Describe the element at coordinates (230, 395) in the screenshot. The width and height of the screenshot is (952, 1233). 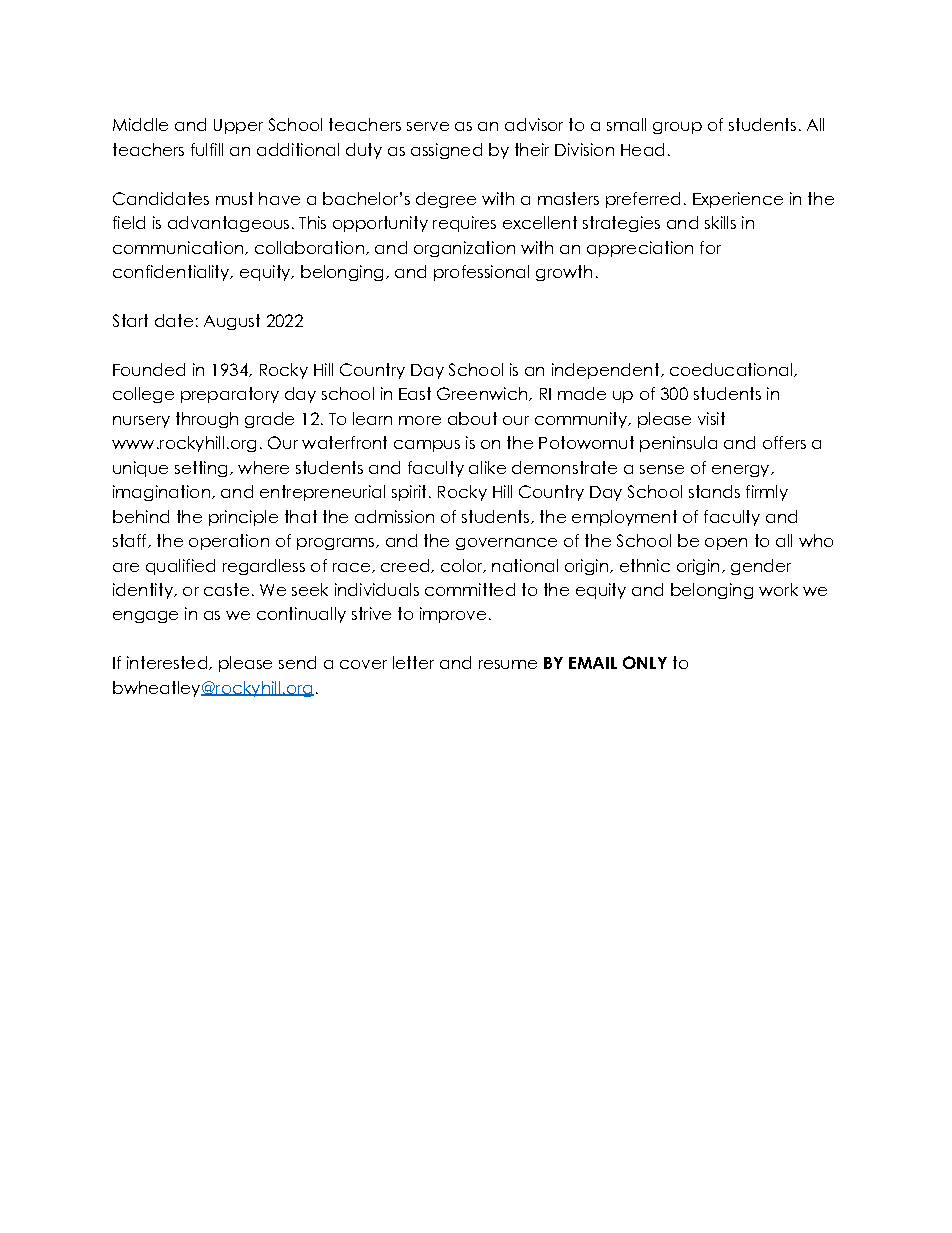
I see `preparatory` at that location.
